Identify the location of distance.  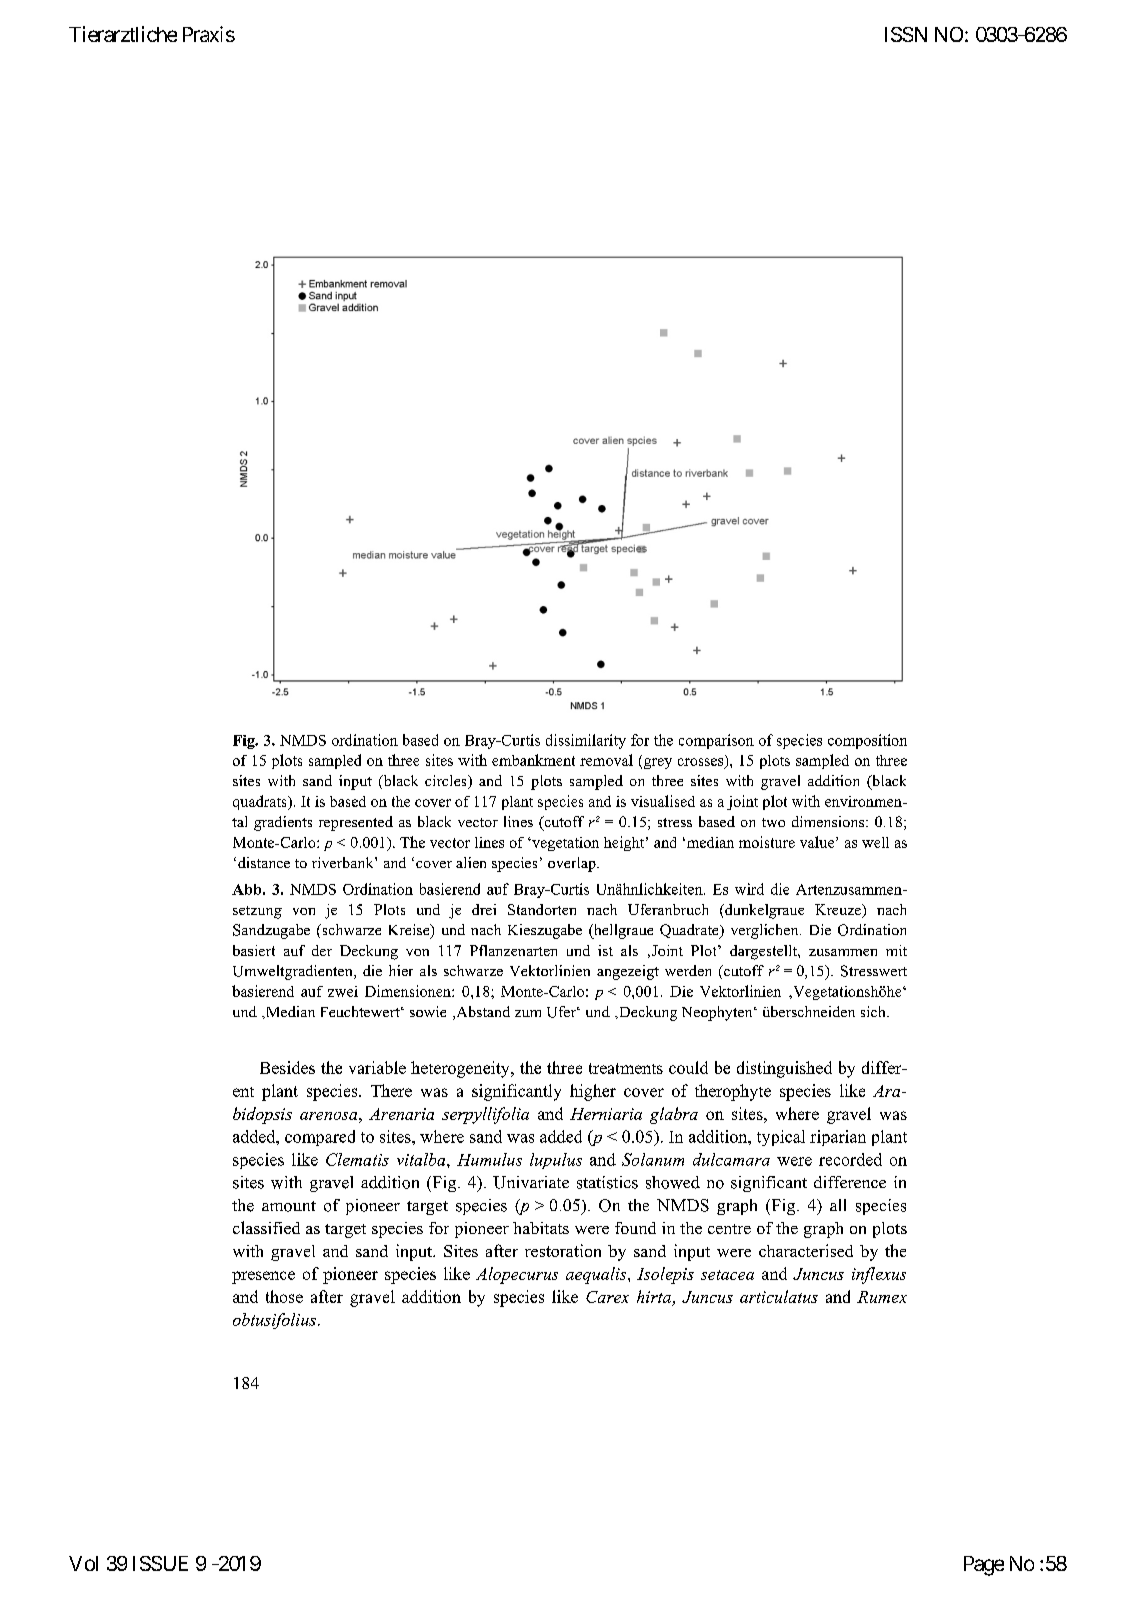
(264, 862).
